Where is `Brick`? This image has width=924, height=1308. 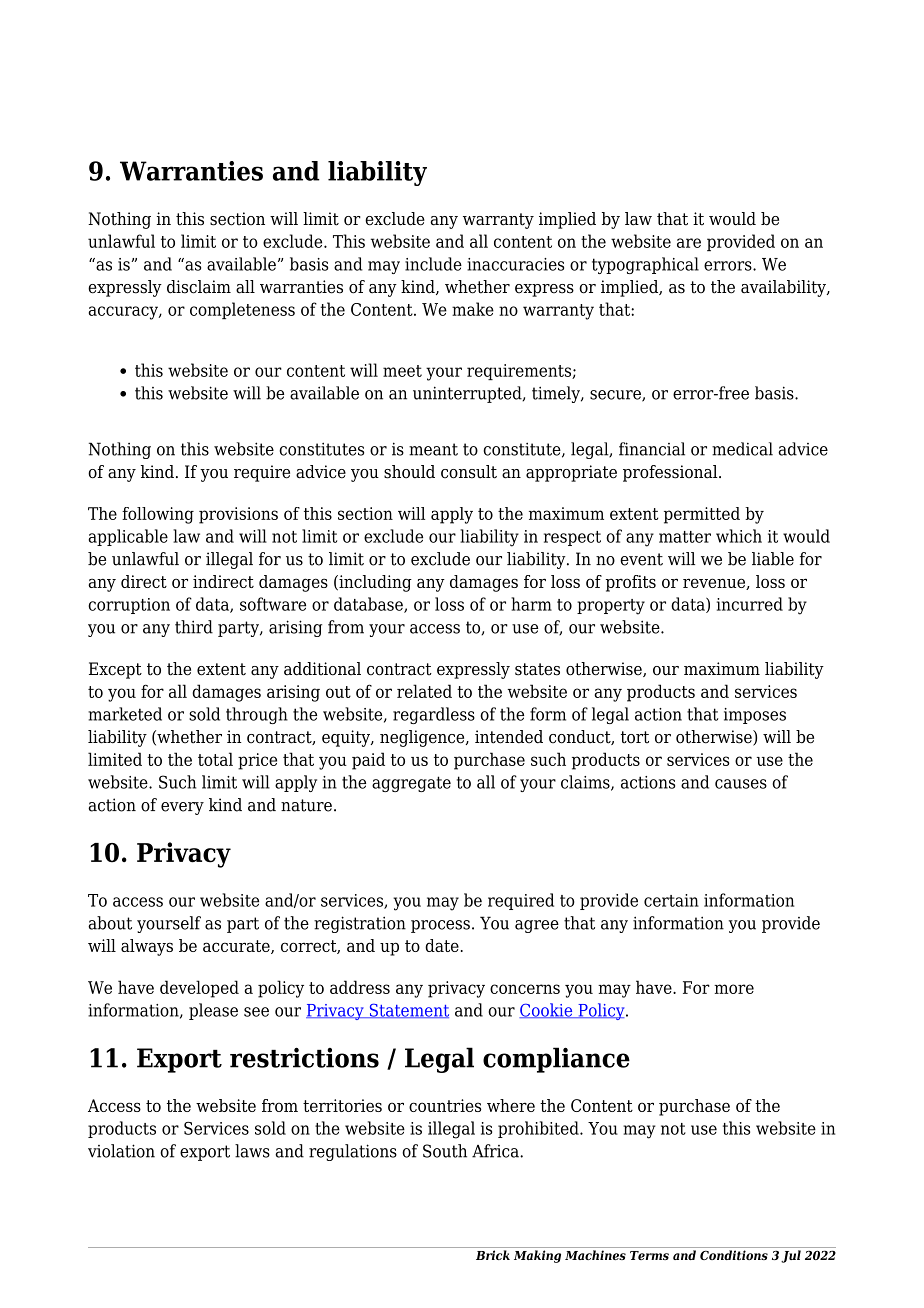 Brick is located at coordinates (493, 1255).
